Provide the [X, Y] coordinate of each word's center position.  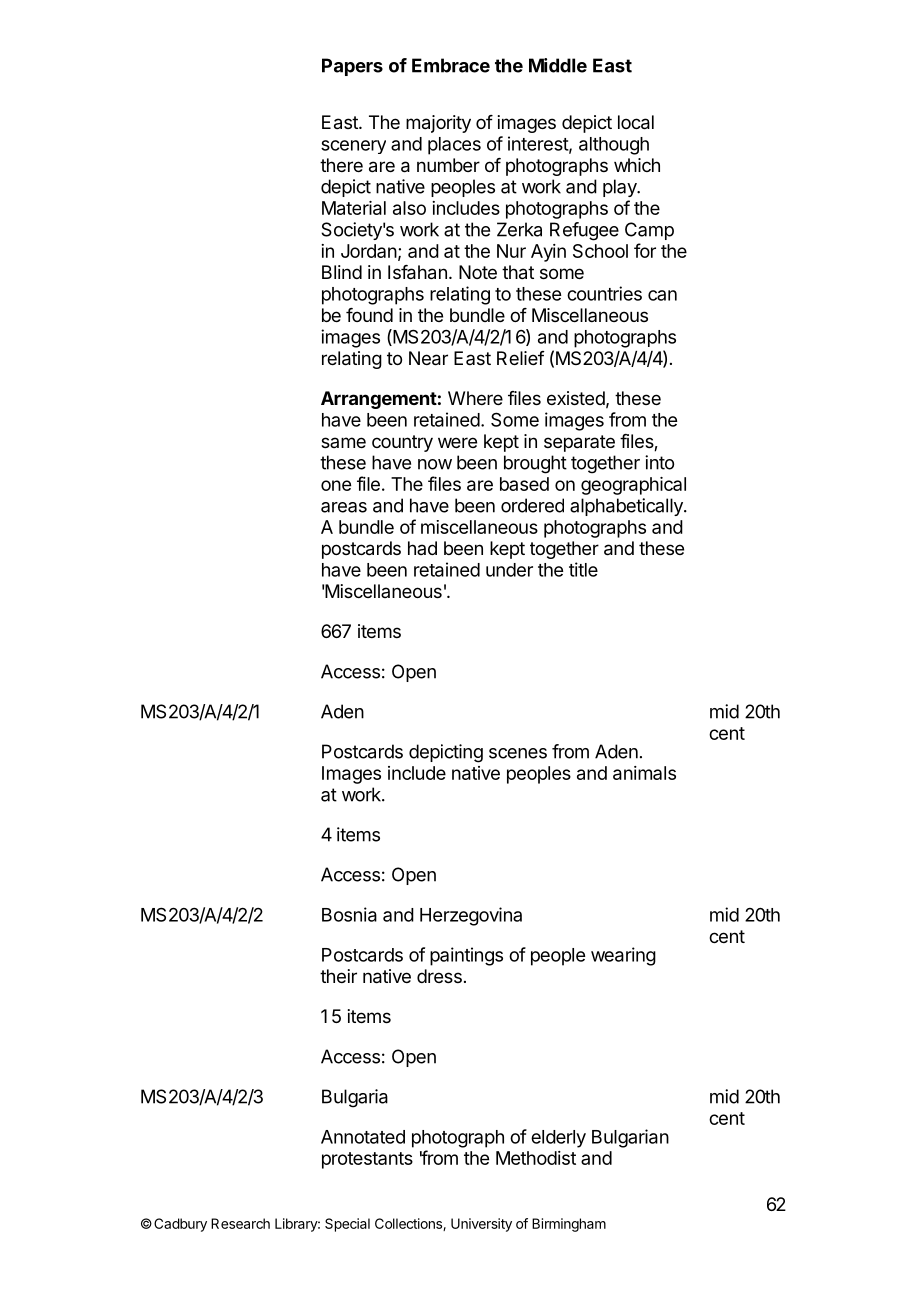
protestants [367, 1160]
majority [438, 124]
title [583, 569]
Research [240, 1223]
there [341, 165]
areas [344, 507]
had [422, 548]
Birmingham [569, 1225]
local [636, 122]
